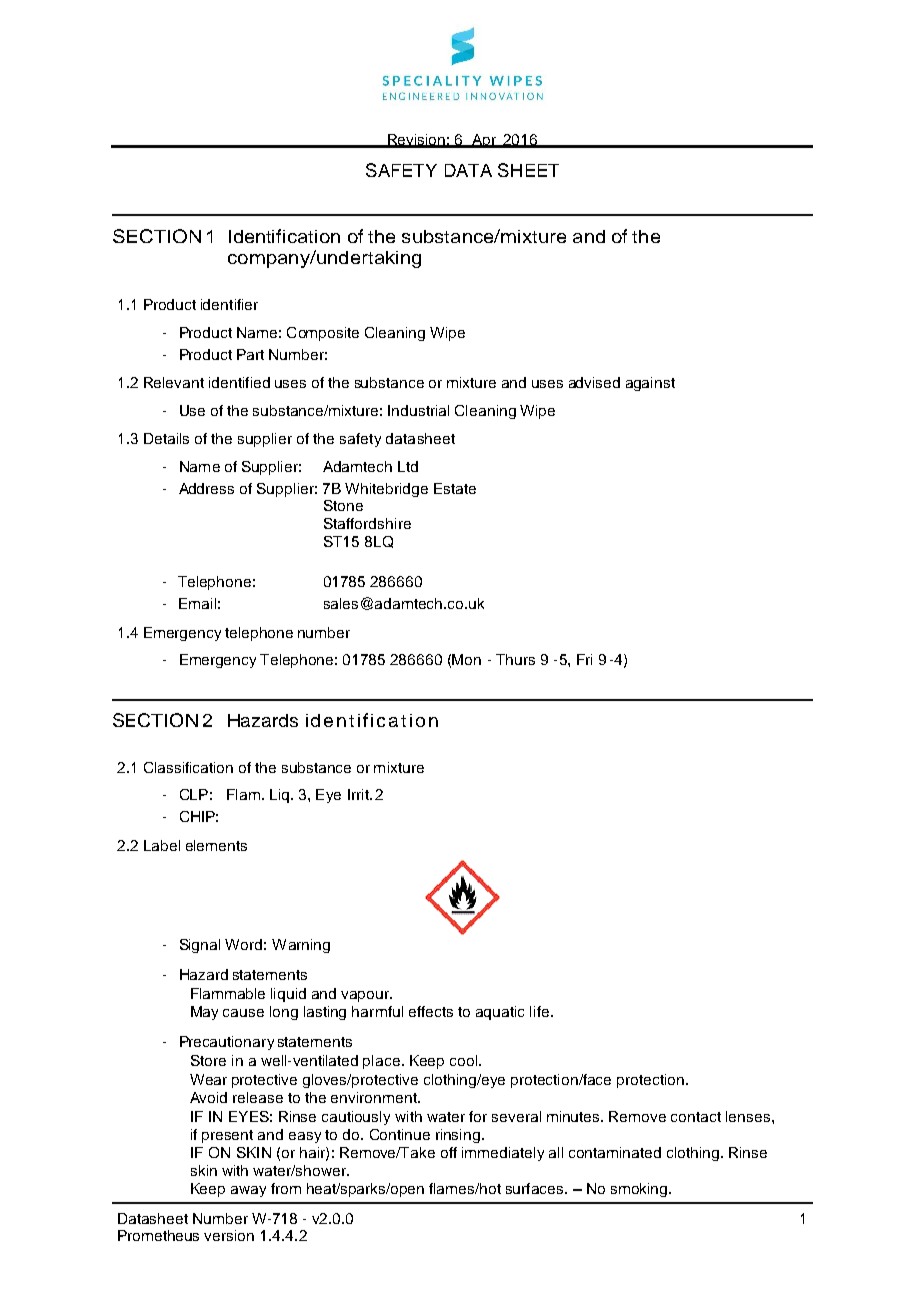 The height and width of the document is (1309, 924). Describe the element at coordinates (449, 1152) in the document. I see `off` at that location.
